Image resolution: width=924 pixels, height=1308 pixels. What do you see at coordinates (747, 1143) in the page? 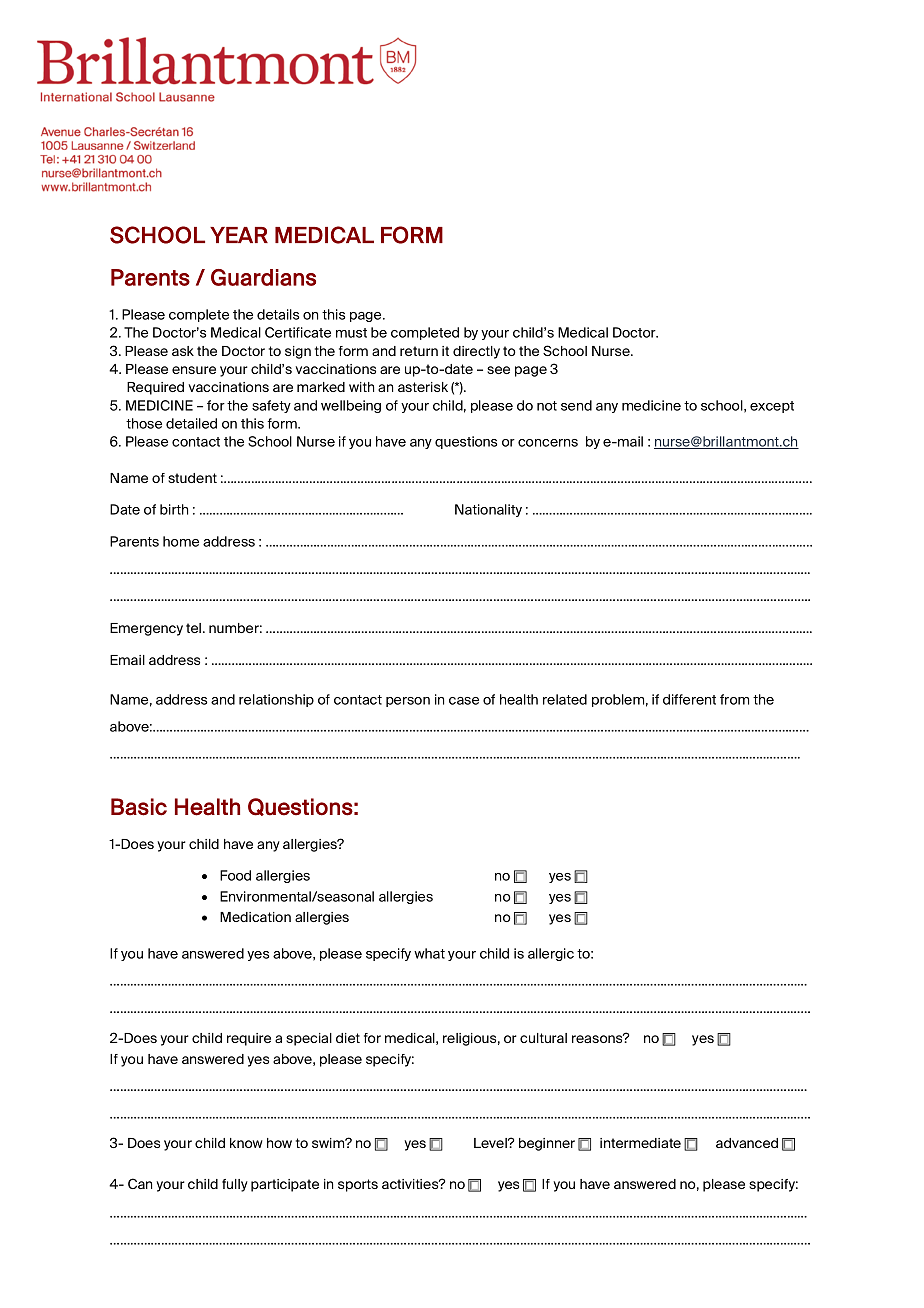
I see `advanced` at bounding box center [747, 1143].
